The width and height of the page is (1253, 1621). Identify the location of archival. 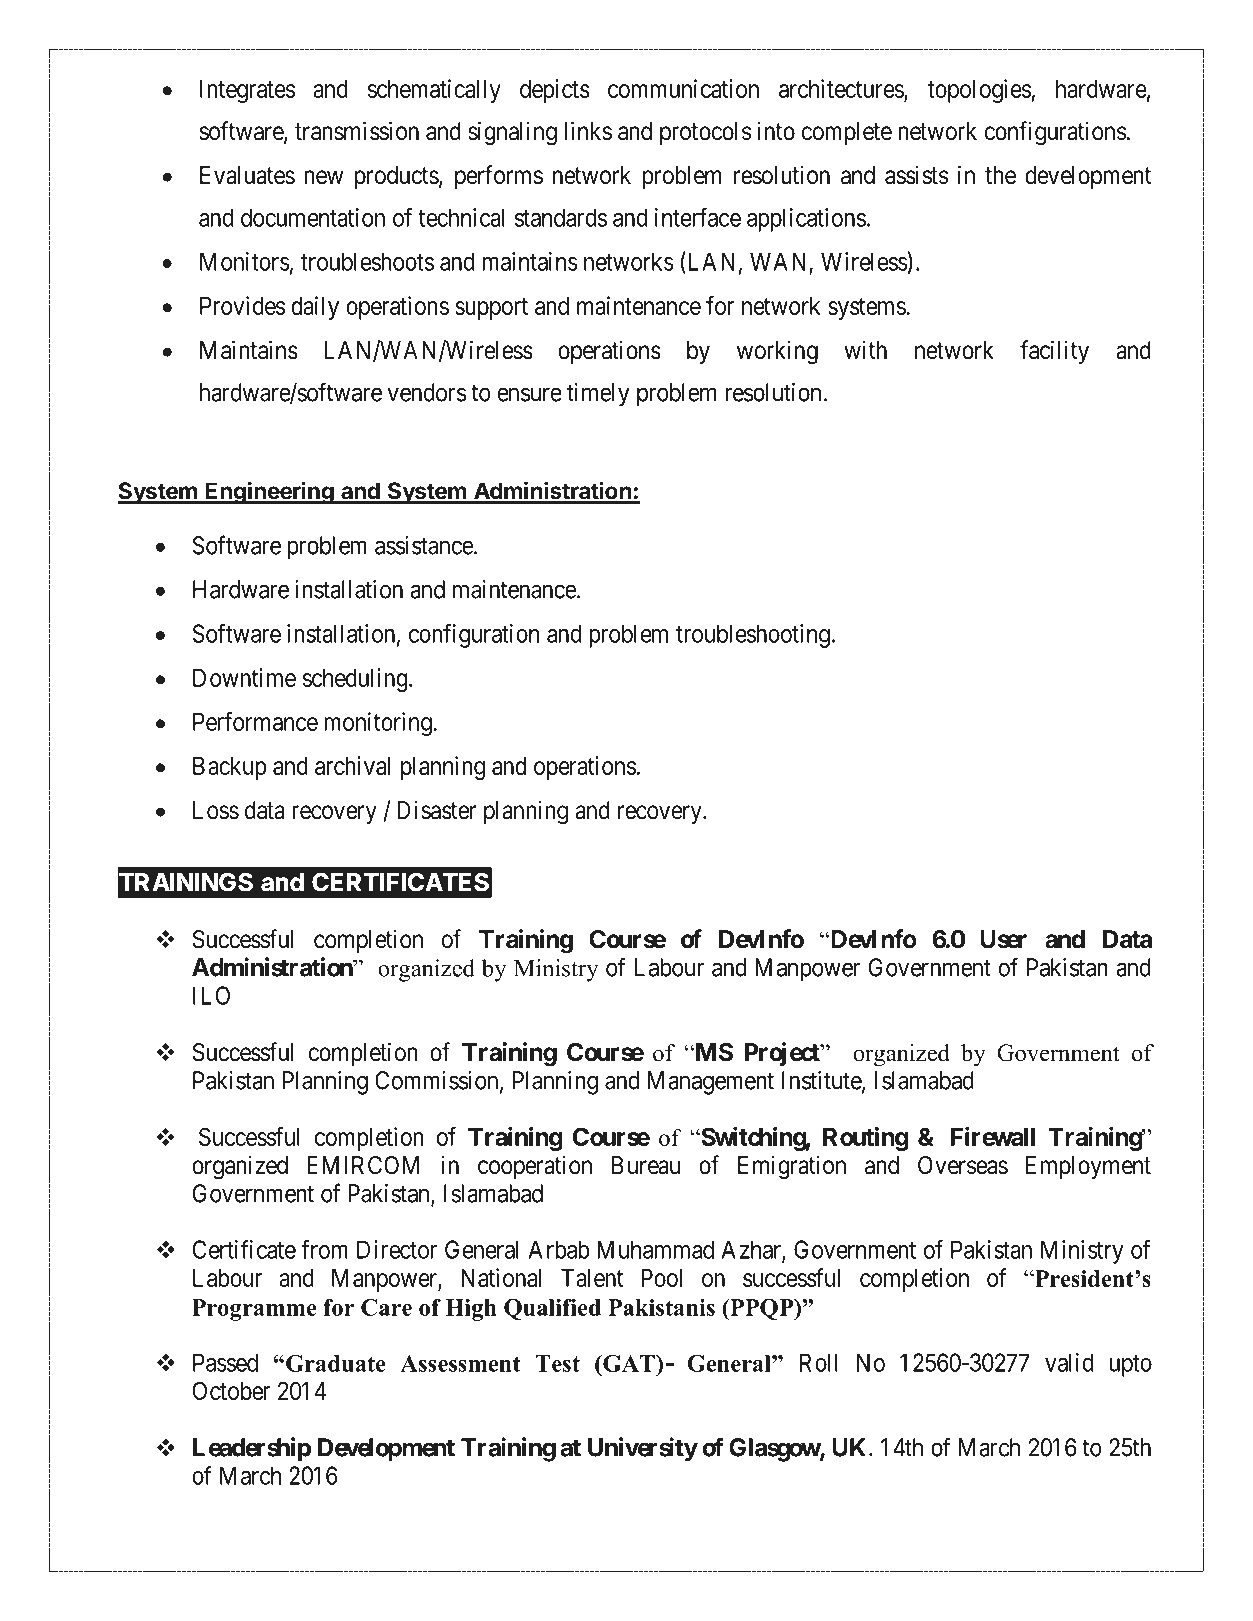
(352, 765).
